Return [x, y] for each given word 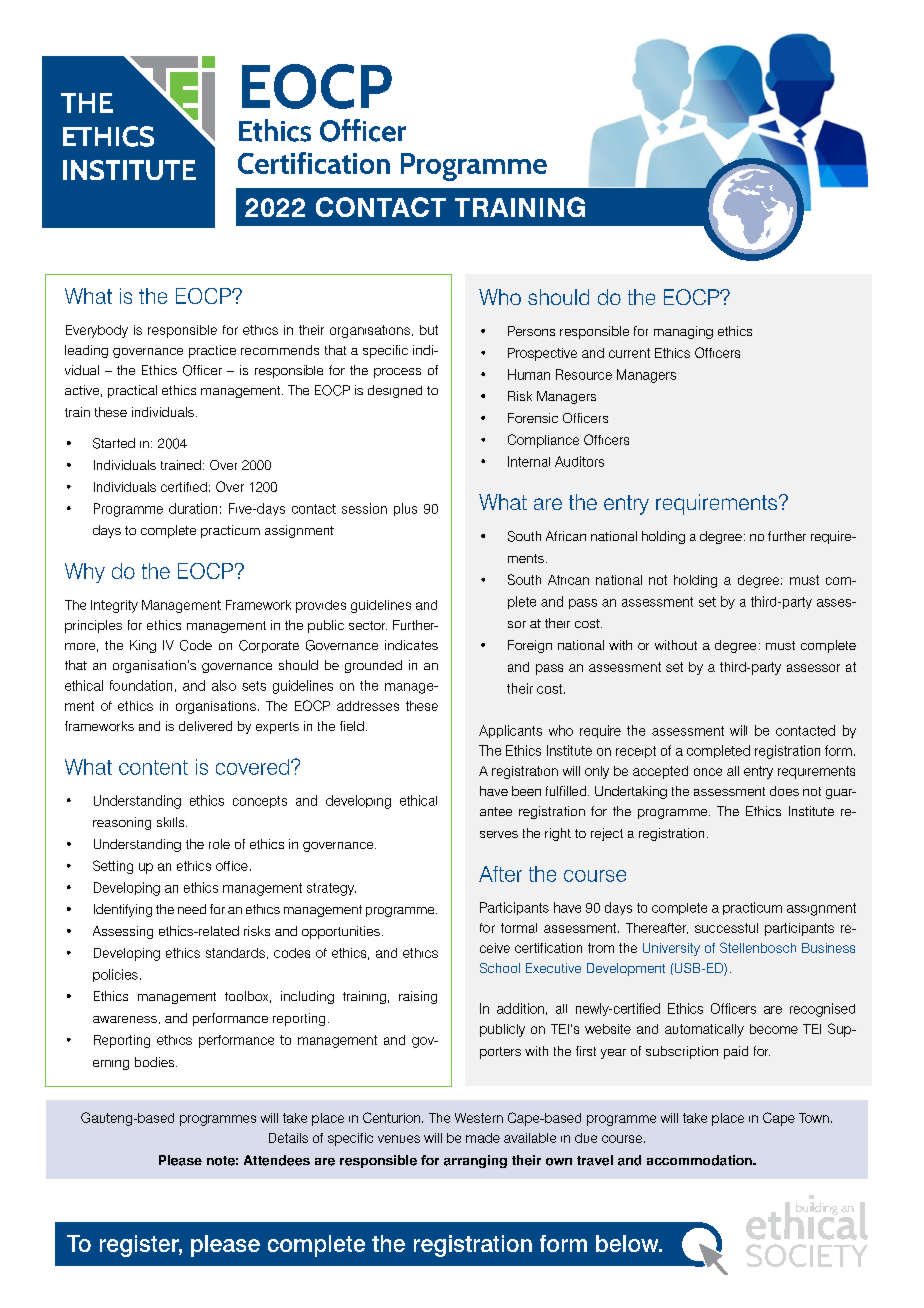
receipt [636, 752]
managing [683, 332]
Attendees [277, 1160]
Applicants [510, 731]
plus [405, 509]
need [192, 909]
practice [212, 351]
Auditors [579, 461]
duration [193, 508]
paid [736, 1052]
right [558, 834]
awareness [125, 1019]
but [429, 330]
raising [418, 997]
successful [726, 928]
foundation [141, 685]
